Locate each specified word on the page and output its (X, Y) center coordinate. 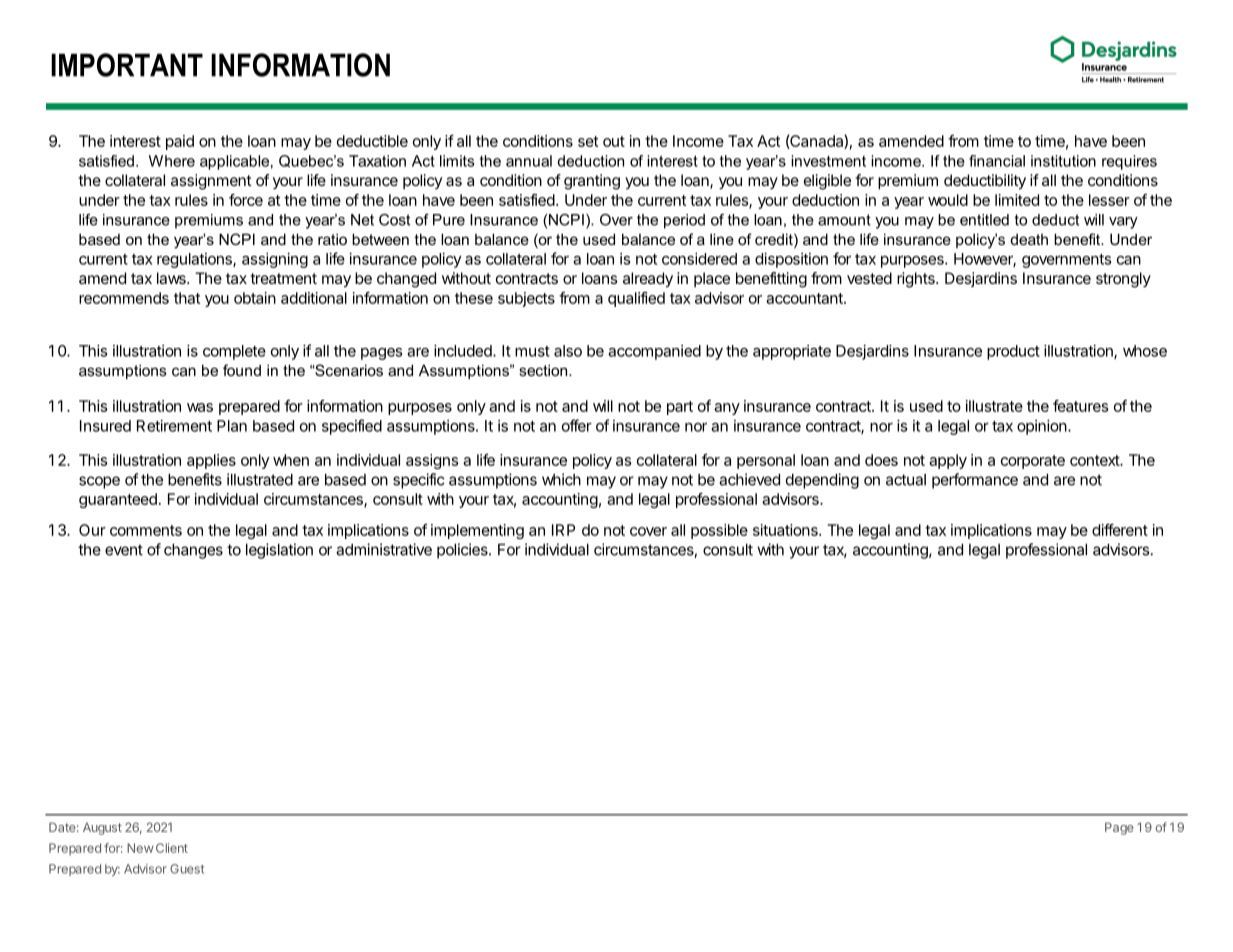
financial (997, 161)
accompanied (654, 352)
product (1013, 352)
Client (172, 848)
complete (234, 352)
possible (719, 531)
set (588, 141)
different (1120, 530)
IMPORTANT (127, 65)
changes (193, 551)
